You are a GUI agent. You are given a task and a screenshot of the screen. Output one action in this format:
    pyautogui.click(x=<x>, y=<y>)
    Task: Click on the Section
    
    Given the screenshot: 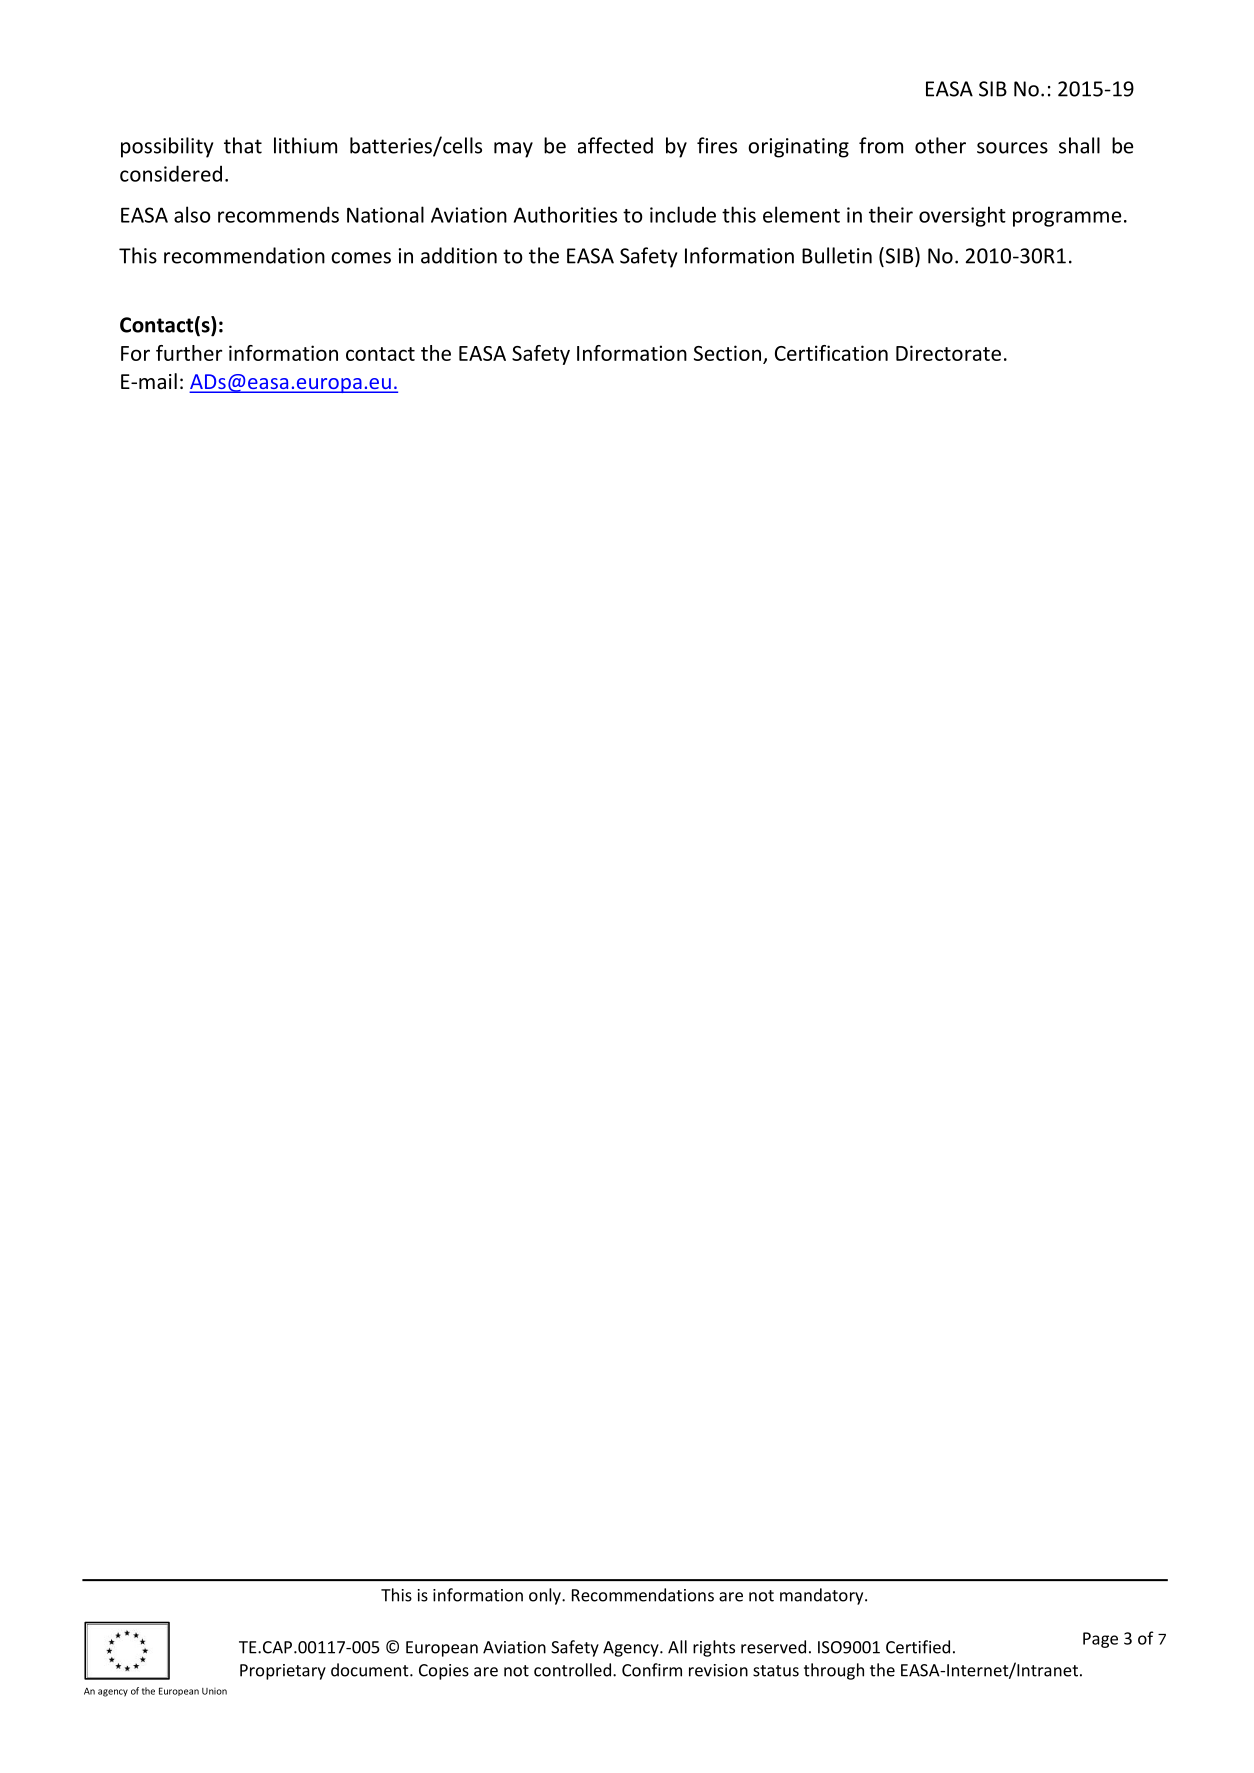 What is the action you would take?
    pyautogui.click(x=727, y=353)
